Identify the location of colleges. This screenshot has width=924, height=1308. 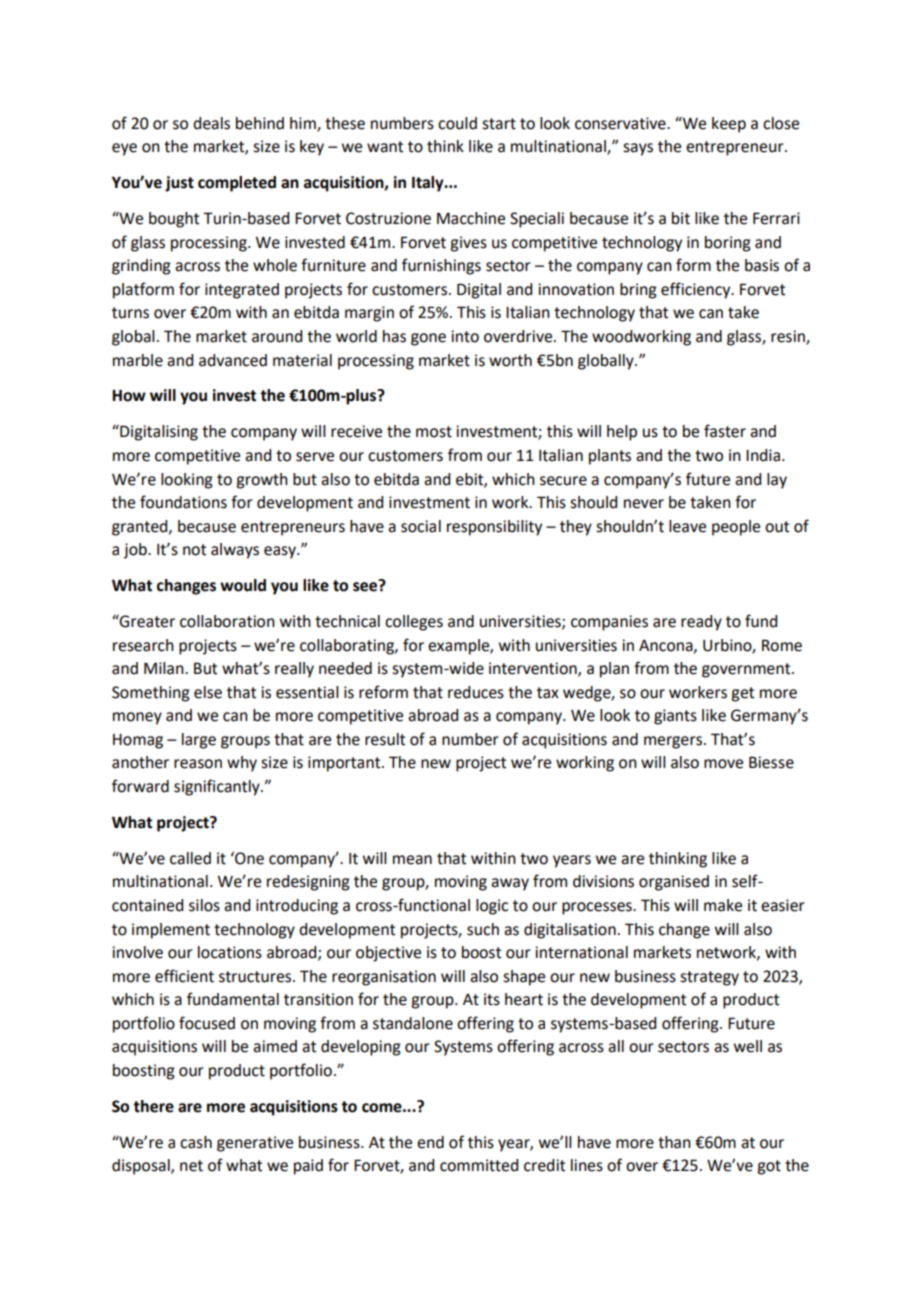
(414, 623).
